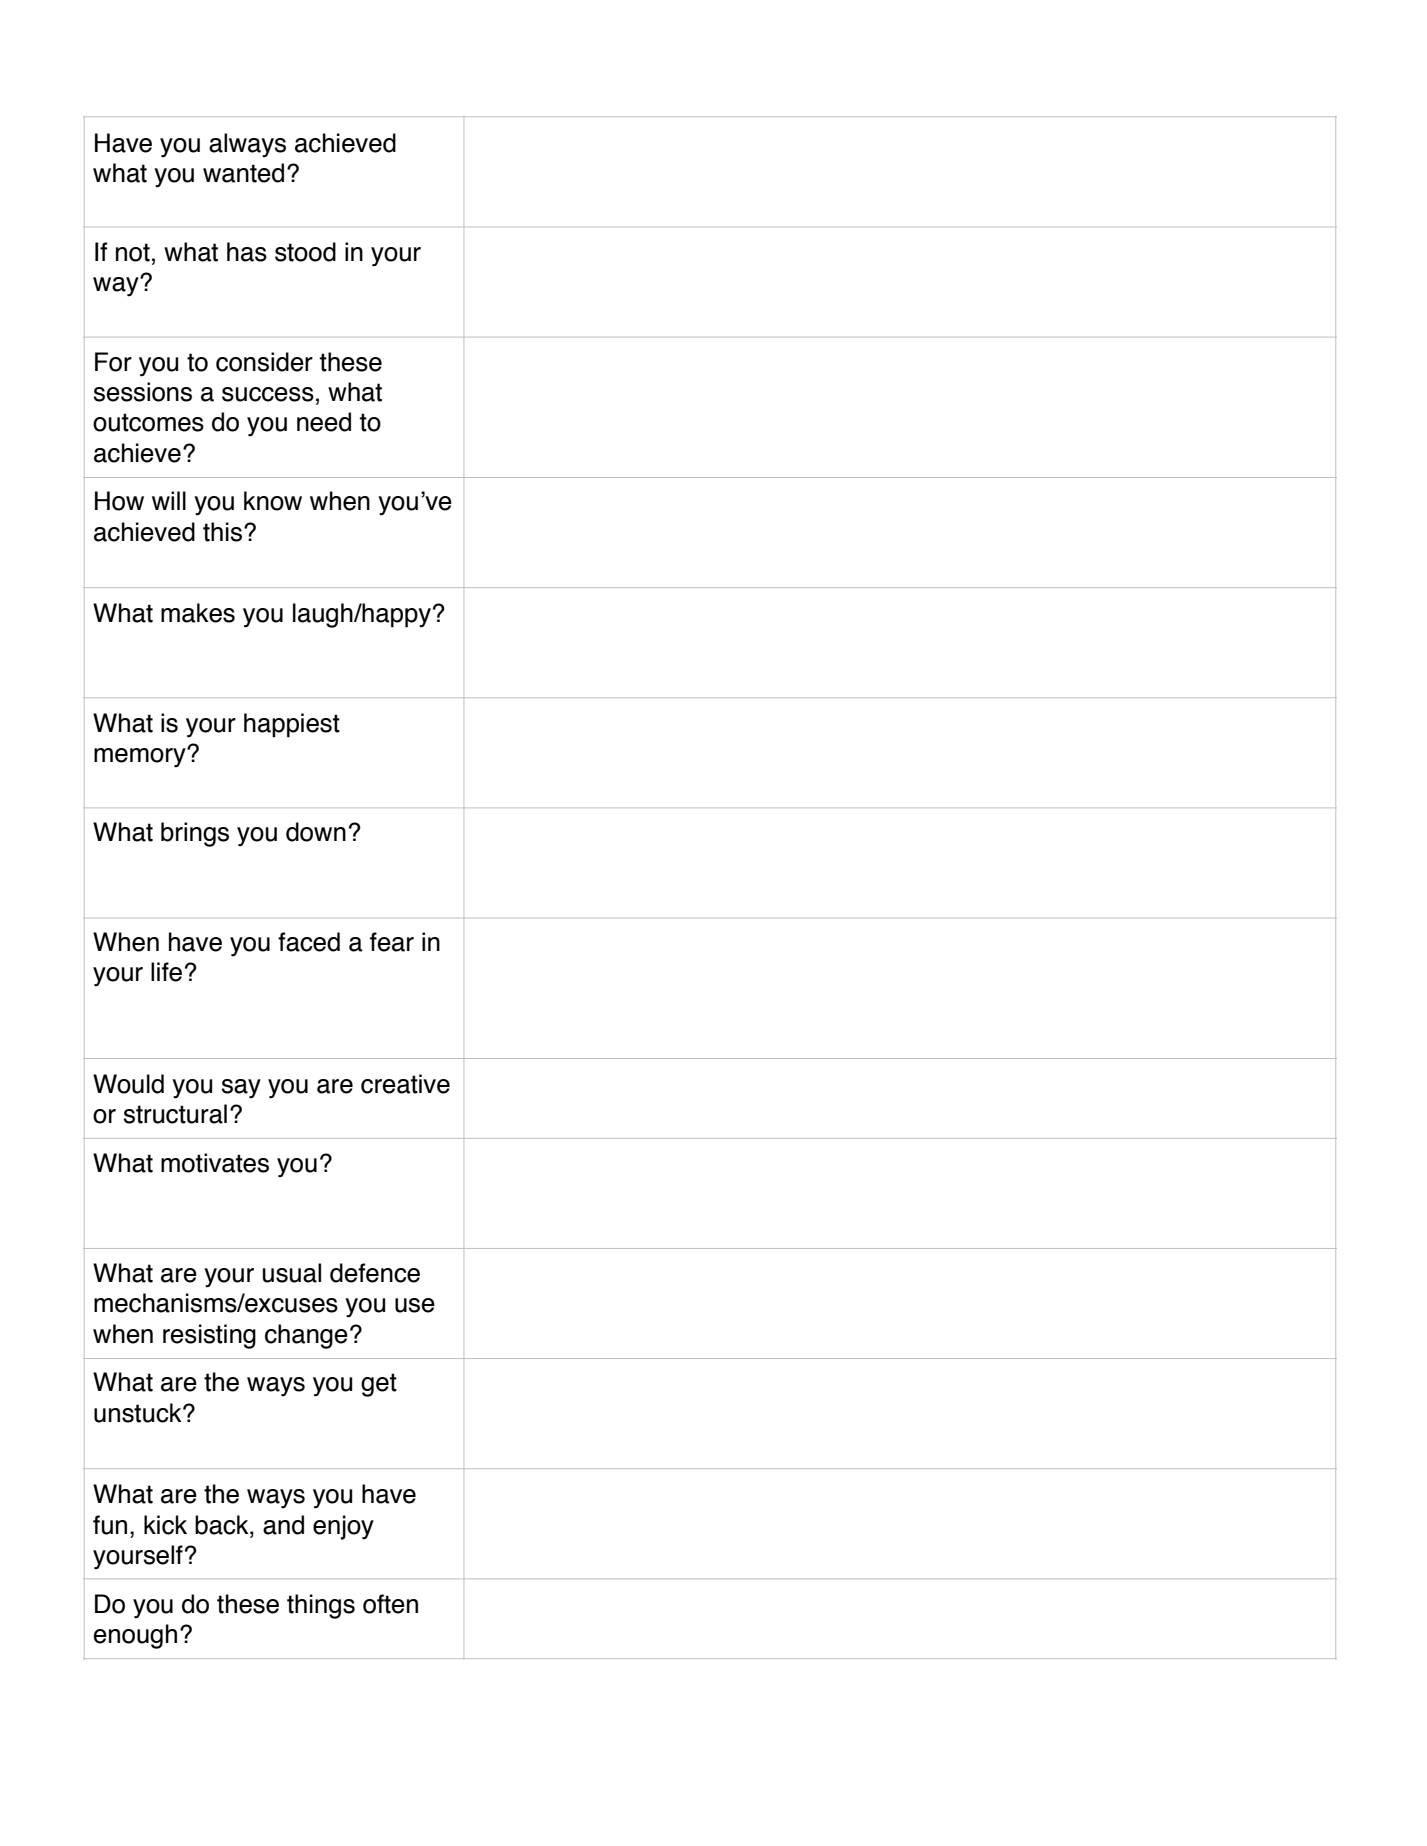 The height and width of the page is (1846, 1427). I want to click on not, so click(133, 252).
